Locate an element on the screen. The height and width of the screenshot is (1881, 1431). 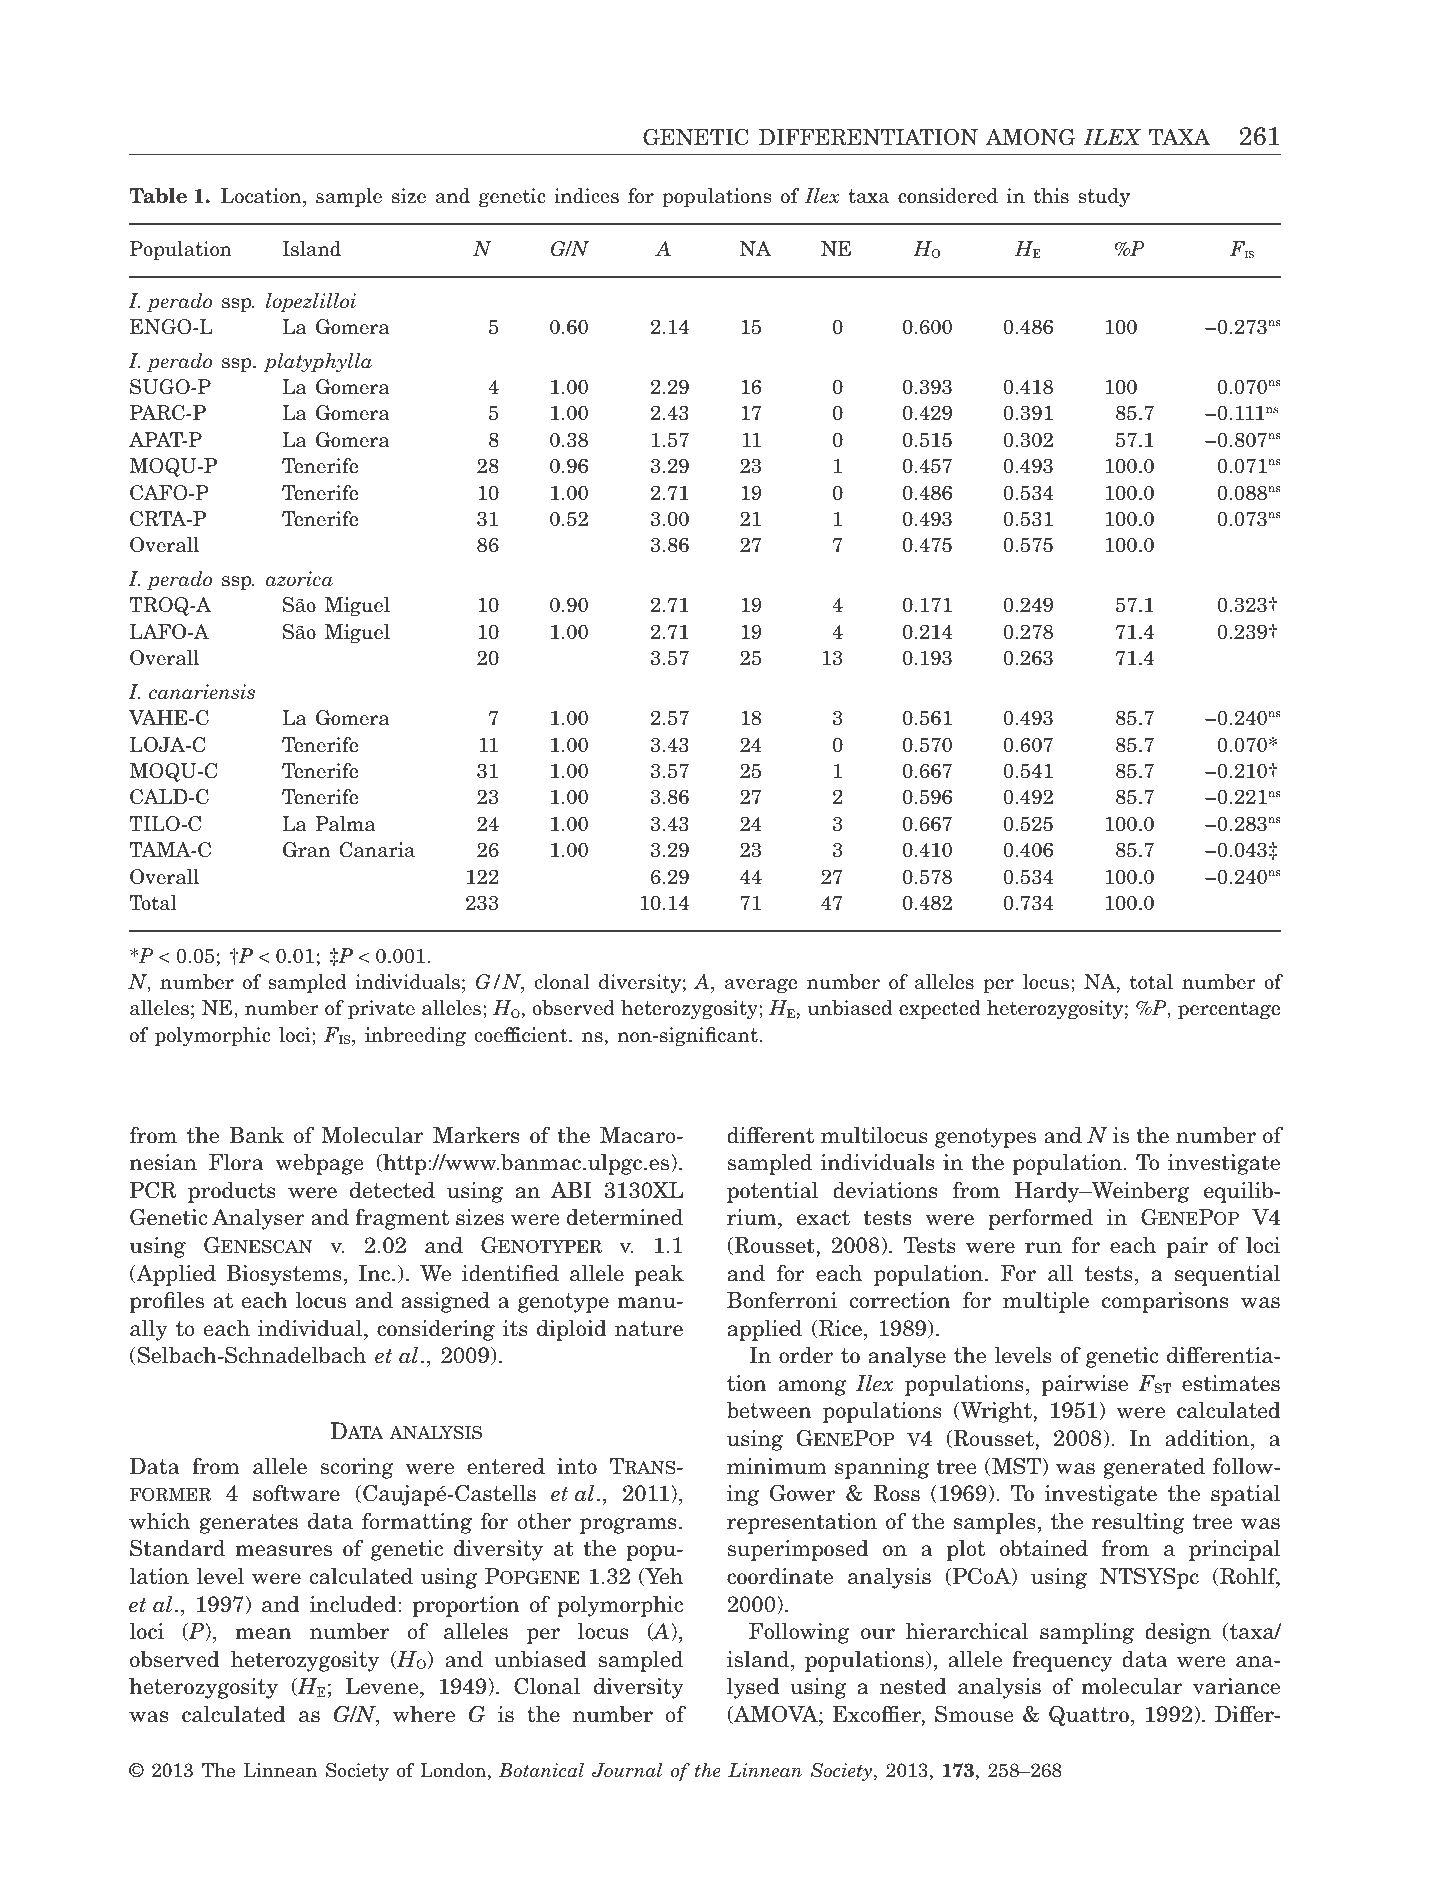
private is located at coordinates (381, 1009).
